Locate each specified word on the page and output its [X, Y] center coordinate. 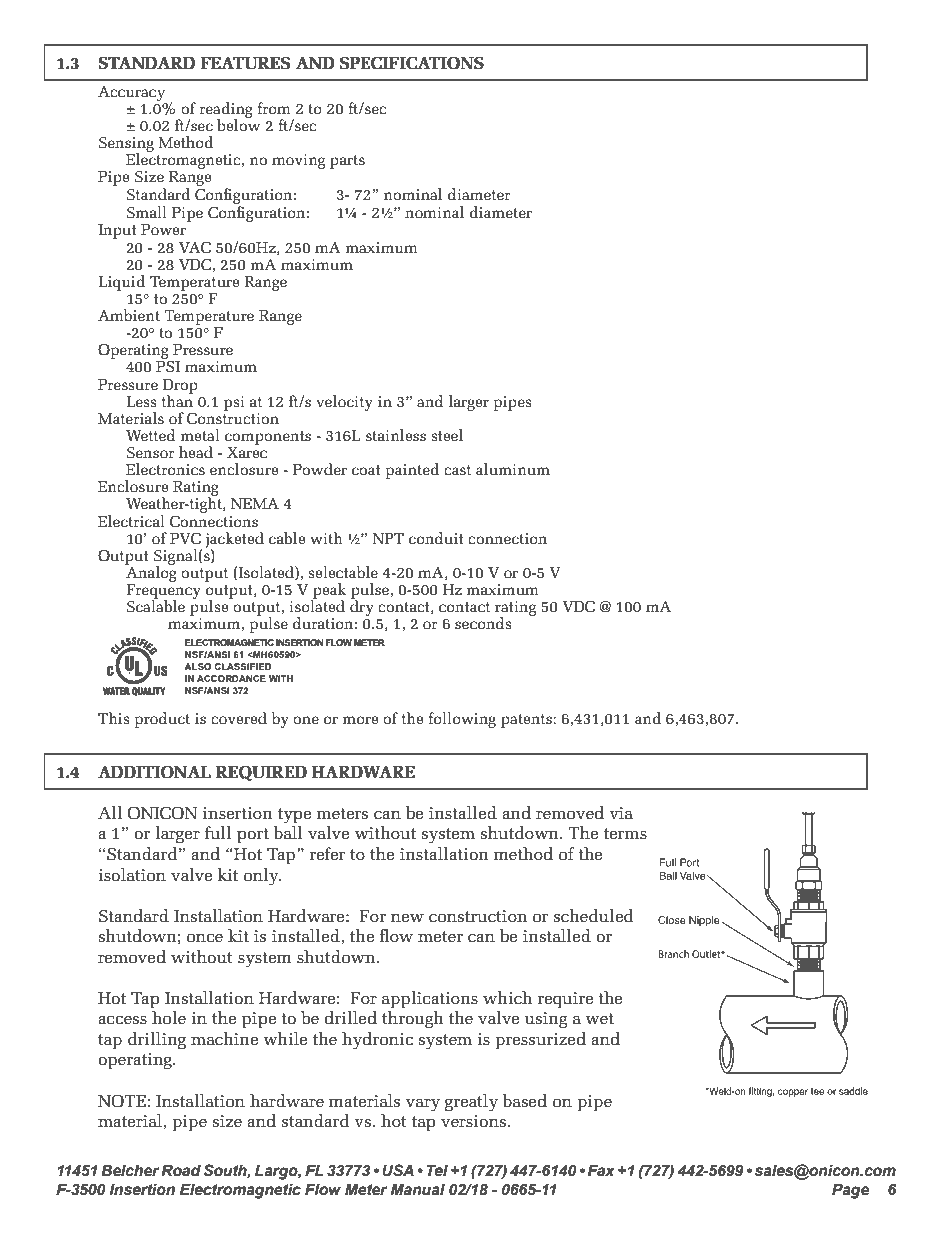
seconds [483, 623]
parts [347, 162]
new [407, 918]
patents [527, 721]
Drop [180, 387]
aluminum [513, 469]
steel [447, 435]
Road [181, 1170]
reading [226, 111]
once [205, 938]
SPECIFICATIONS [412, 63]
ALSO [197, 666]
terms [625, 833]
